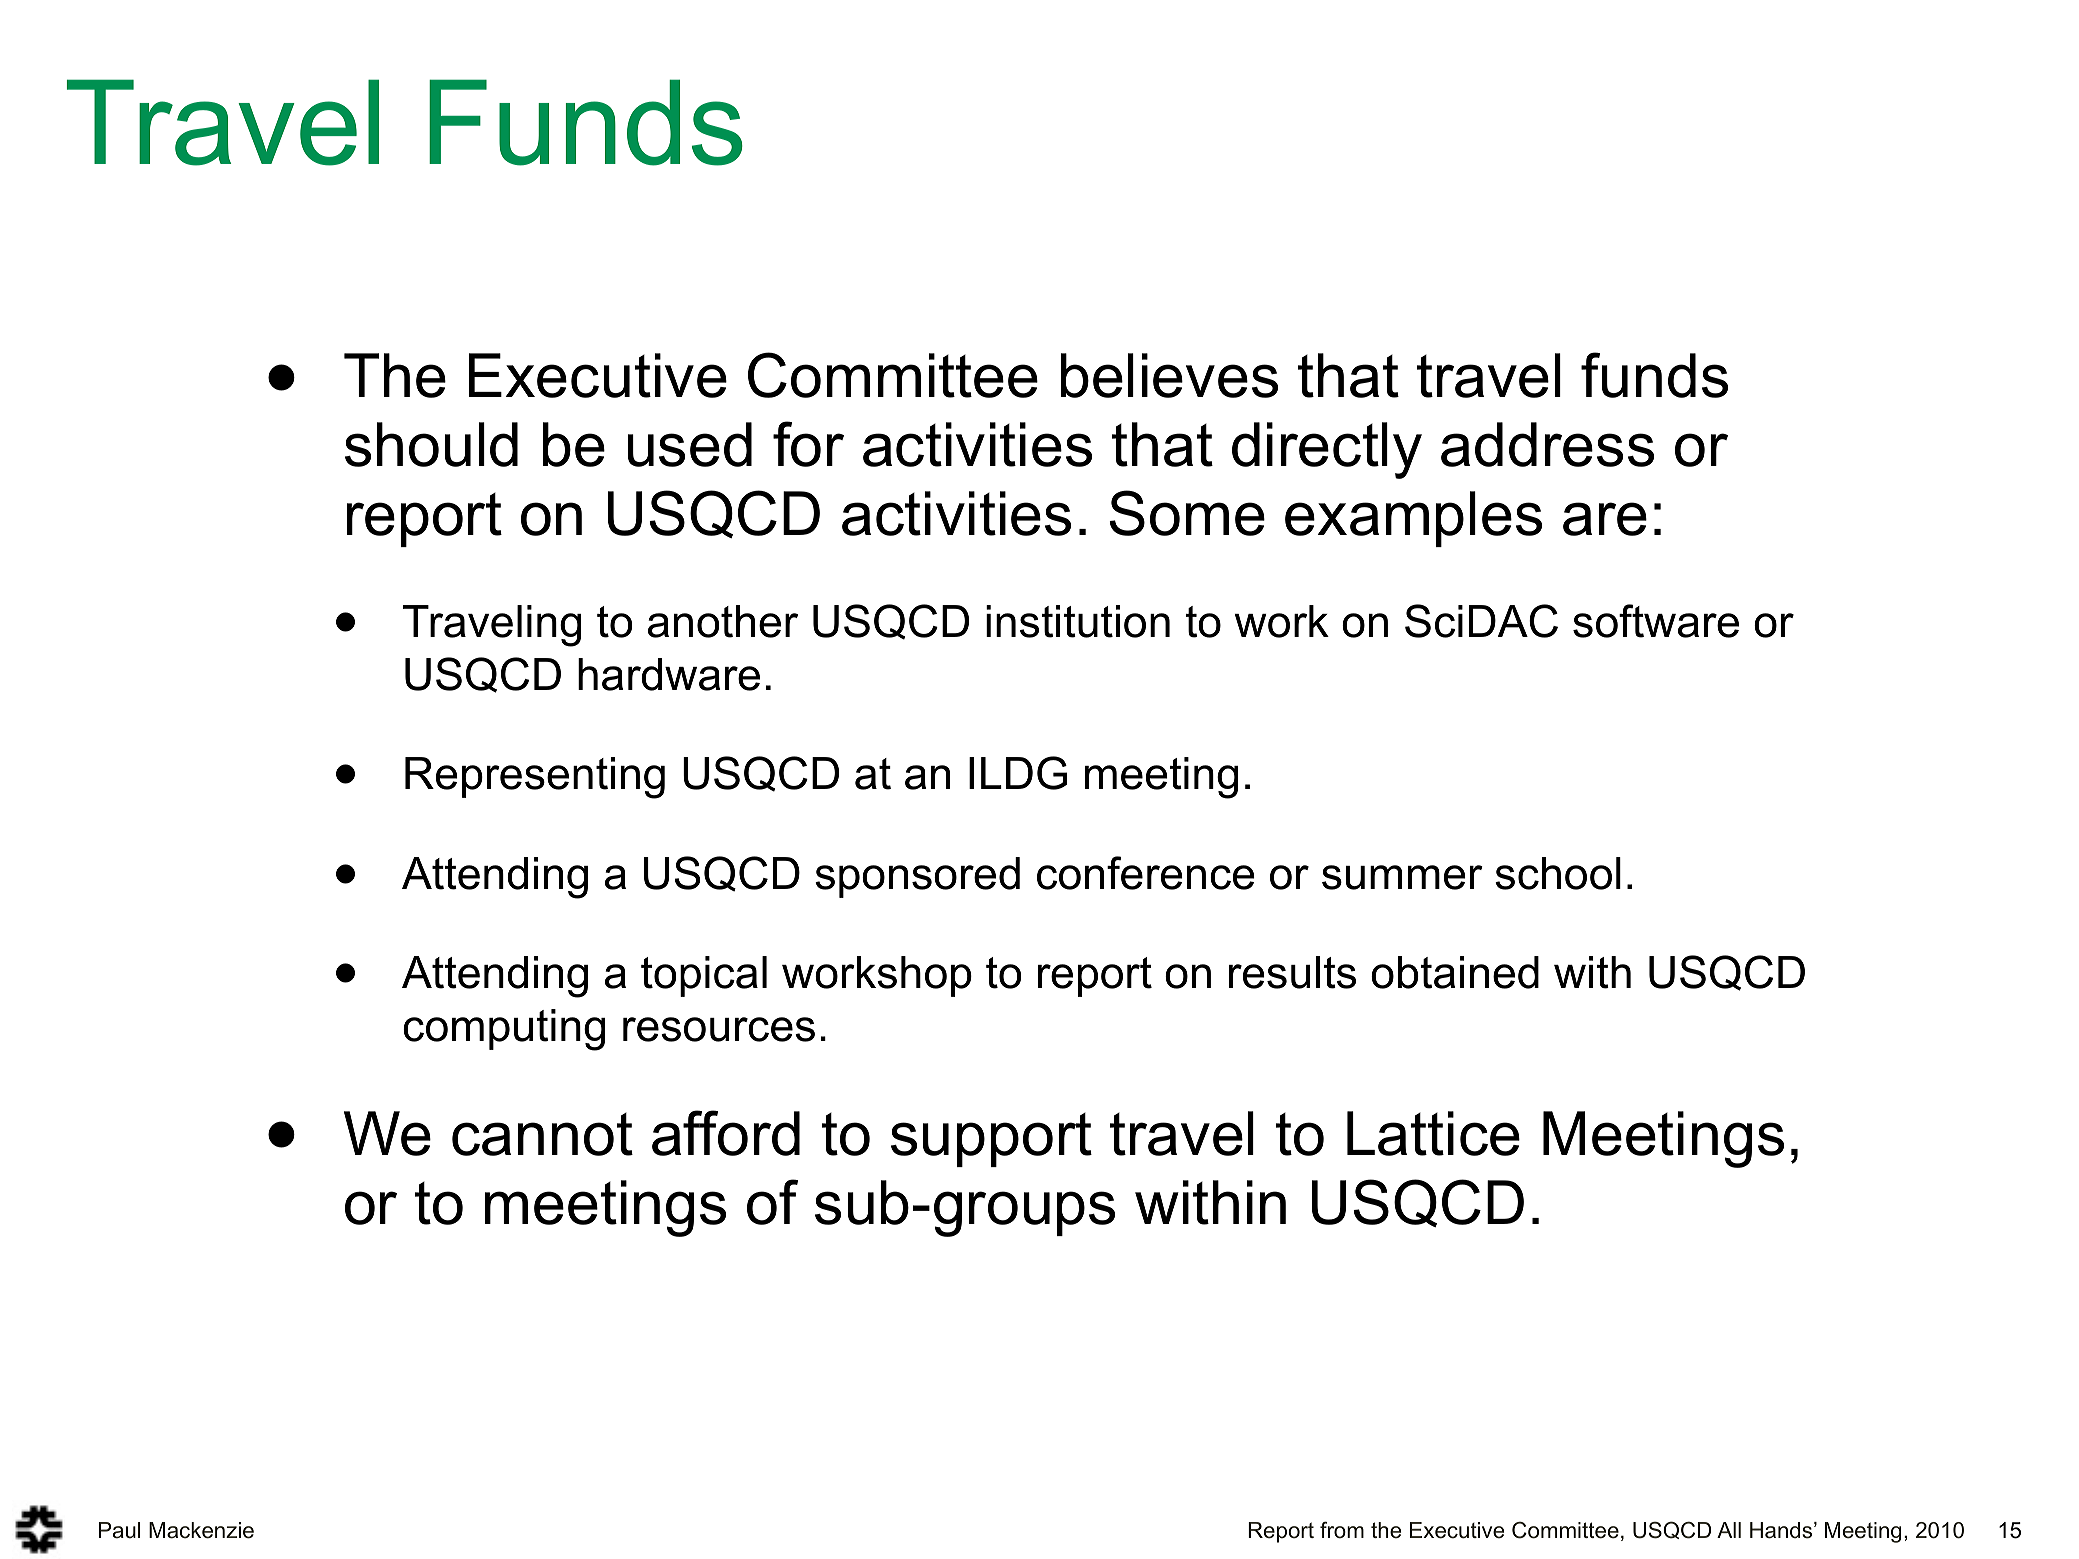  Describe the element at coordinates (431, 444) in the screenshot. I see `should` at that location.
